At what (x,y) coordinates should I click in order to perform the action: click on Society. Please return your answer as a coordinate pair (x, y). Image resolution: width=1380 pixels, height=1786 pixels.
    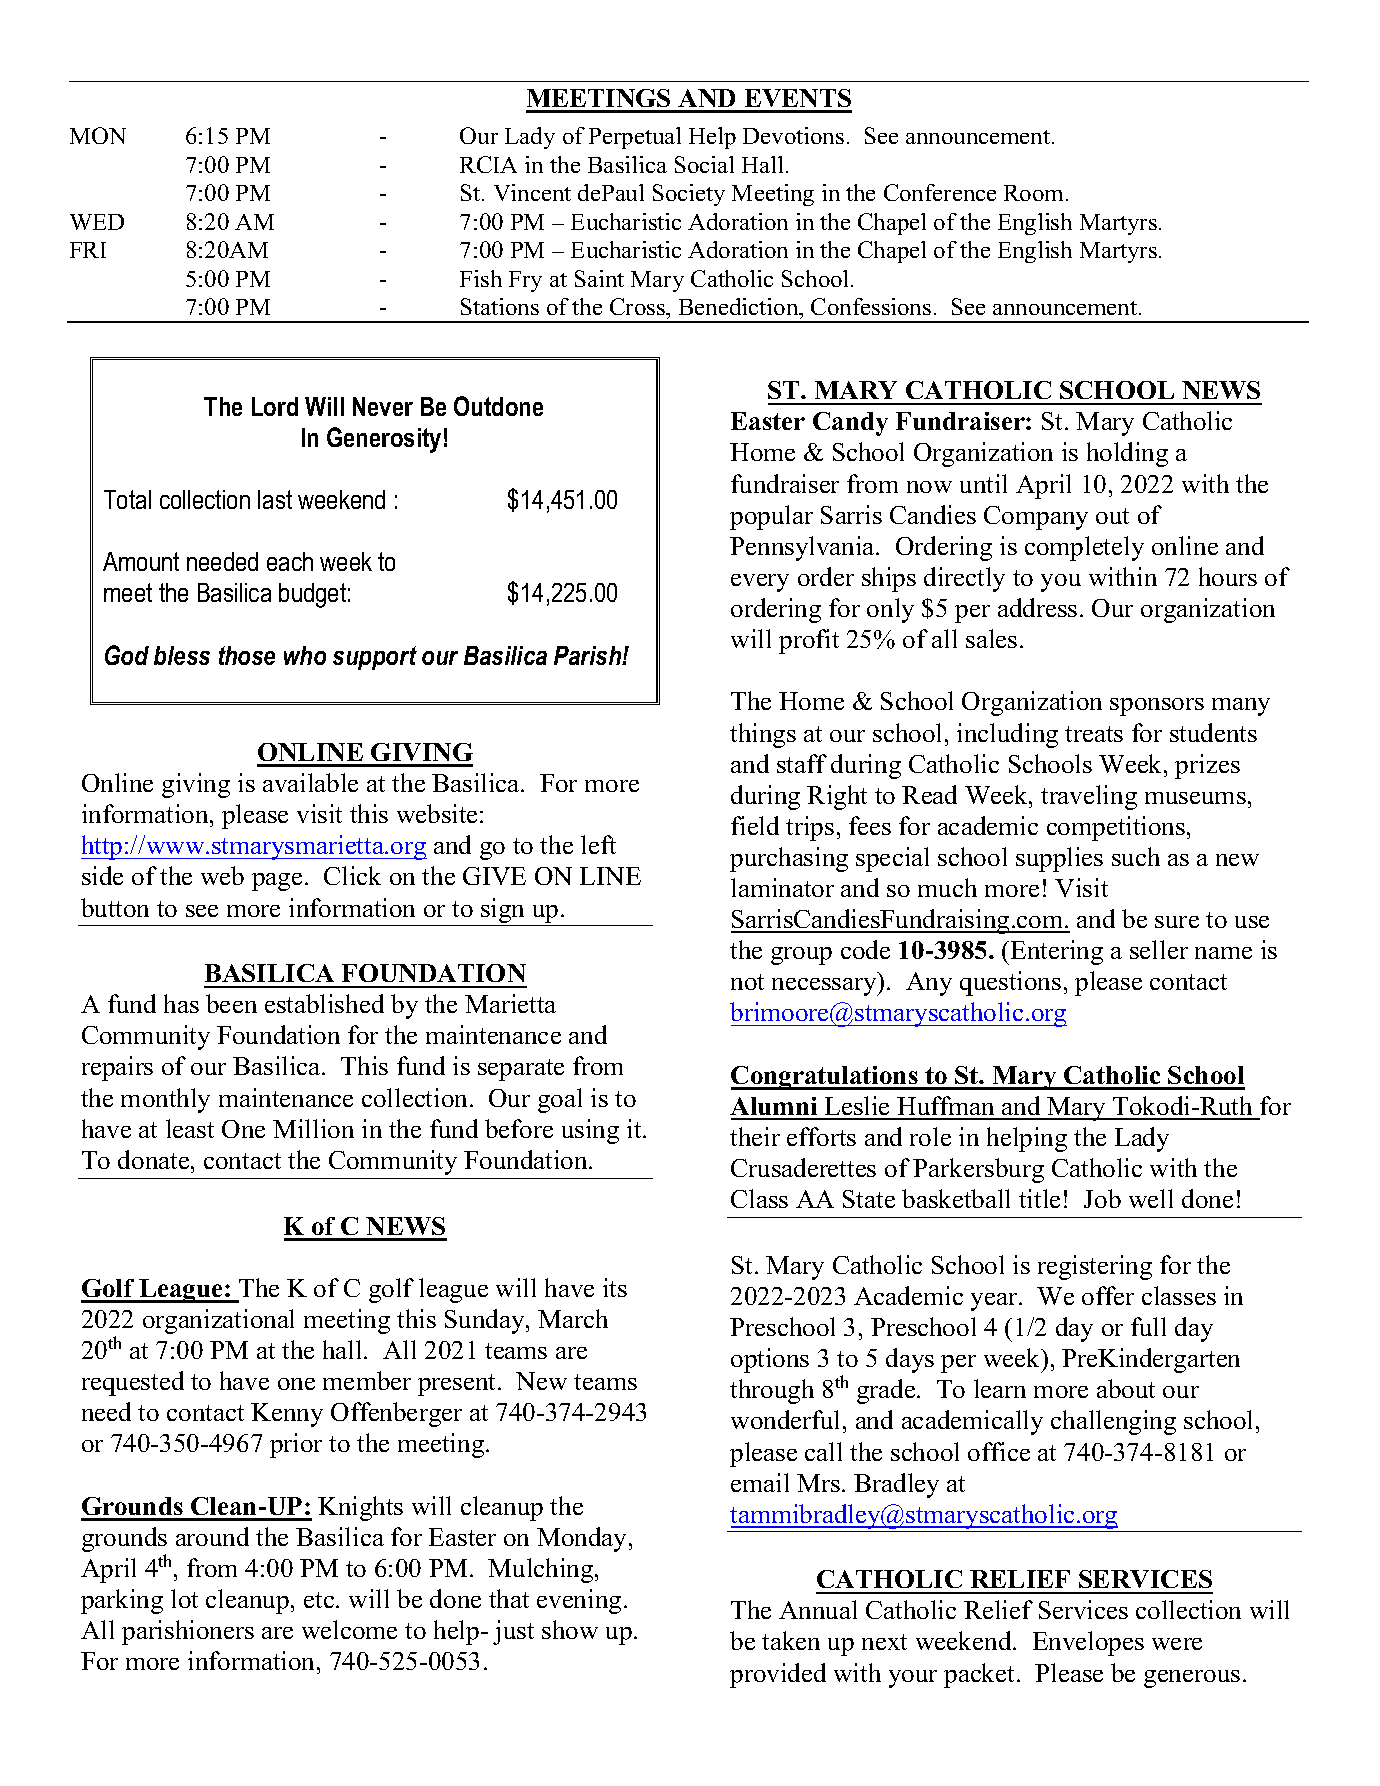
    Looking at the image, I should click on (689, 195).
